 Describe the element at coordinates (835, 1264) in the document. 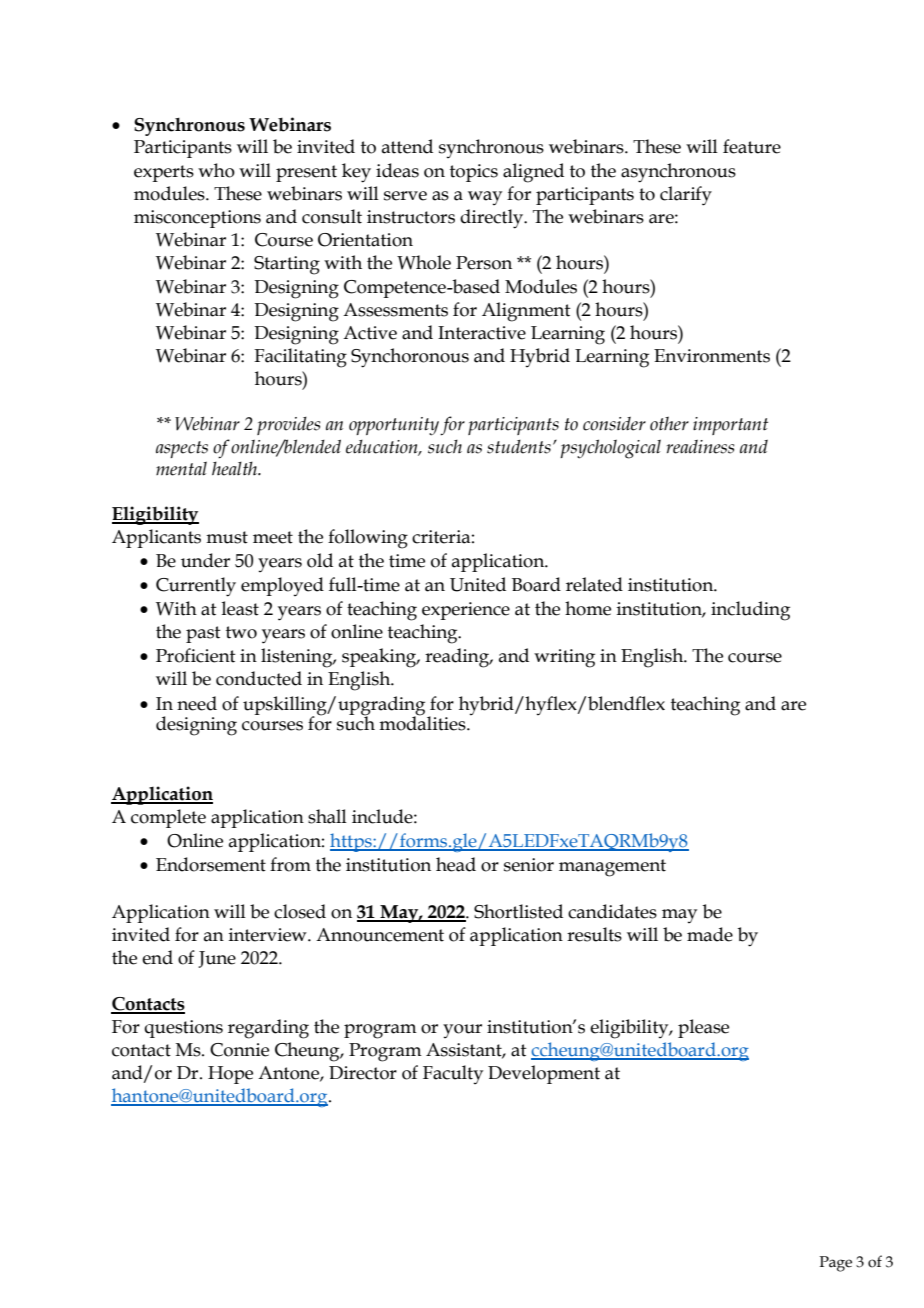

I see `Page` at that location.
